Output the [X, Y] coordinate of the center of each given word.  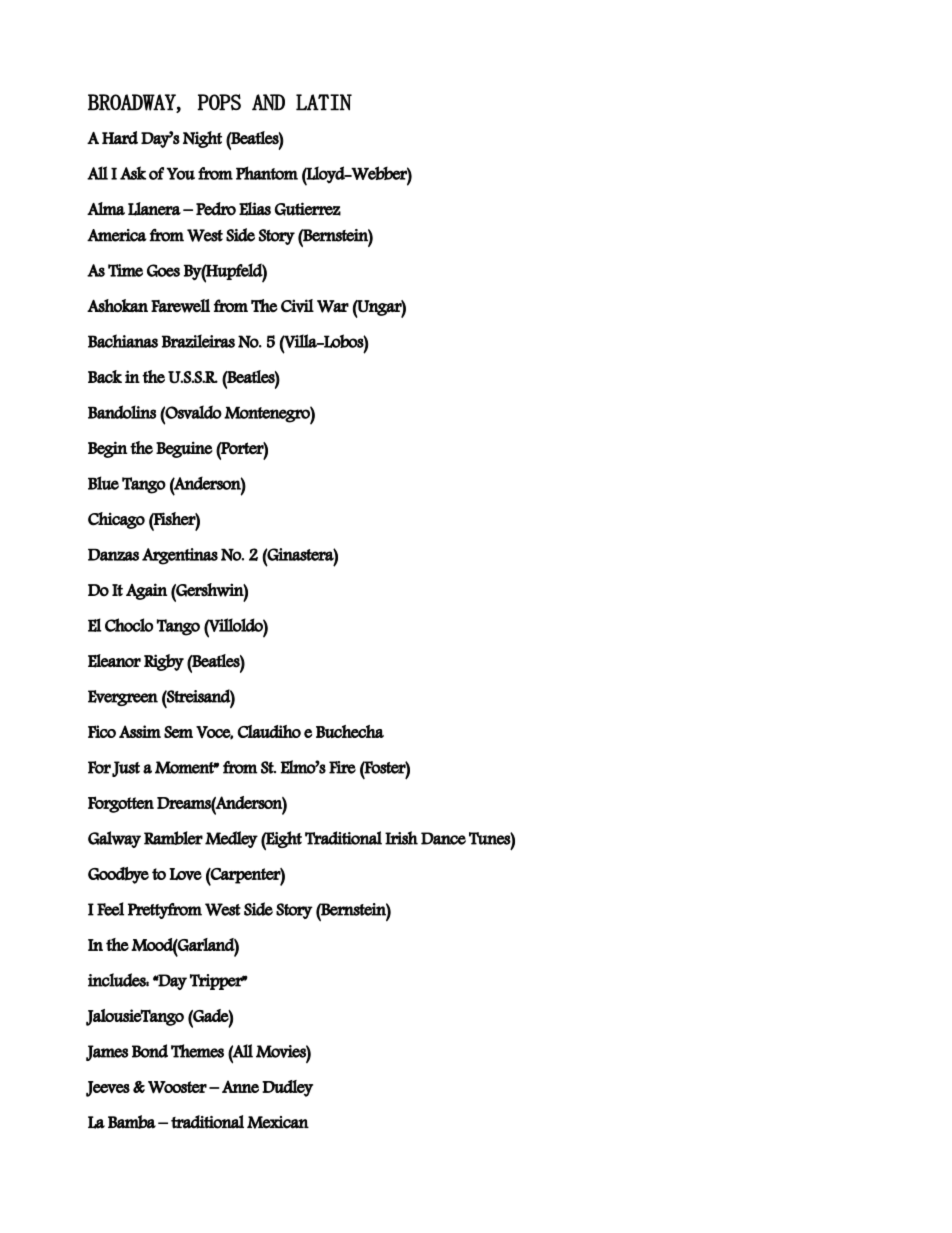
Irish [401, 838]
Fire [342, 767]
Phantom [267, 173]
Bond [150, 1051]
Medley [231, 839]
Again [146, 591]
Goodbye [118, 875]
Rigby [164, 662]
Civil [297, 306]
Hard [120, 138]
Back [105, 377]
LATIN [324, 102]
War [333, 306]
